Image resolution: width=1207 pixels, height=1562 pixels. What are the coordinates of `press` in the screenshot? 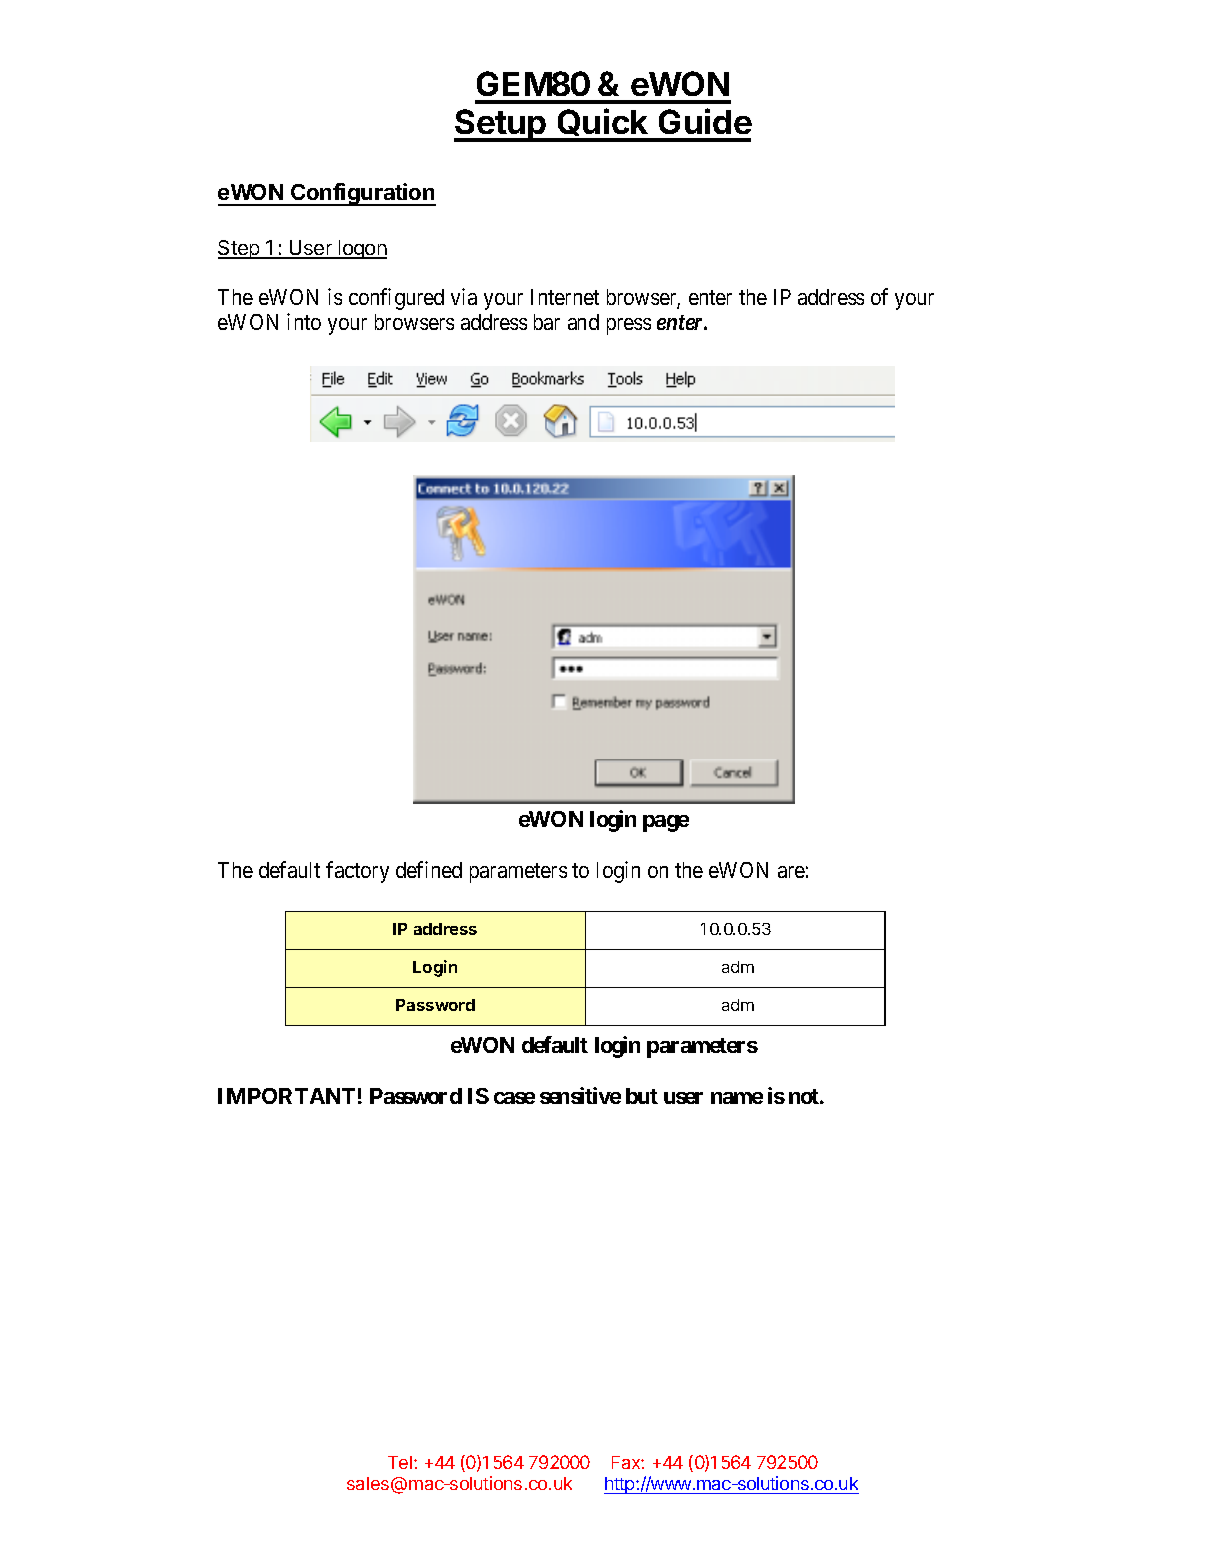 It's located at (629, 326).
